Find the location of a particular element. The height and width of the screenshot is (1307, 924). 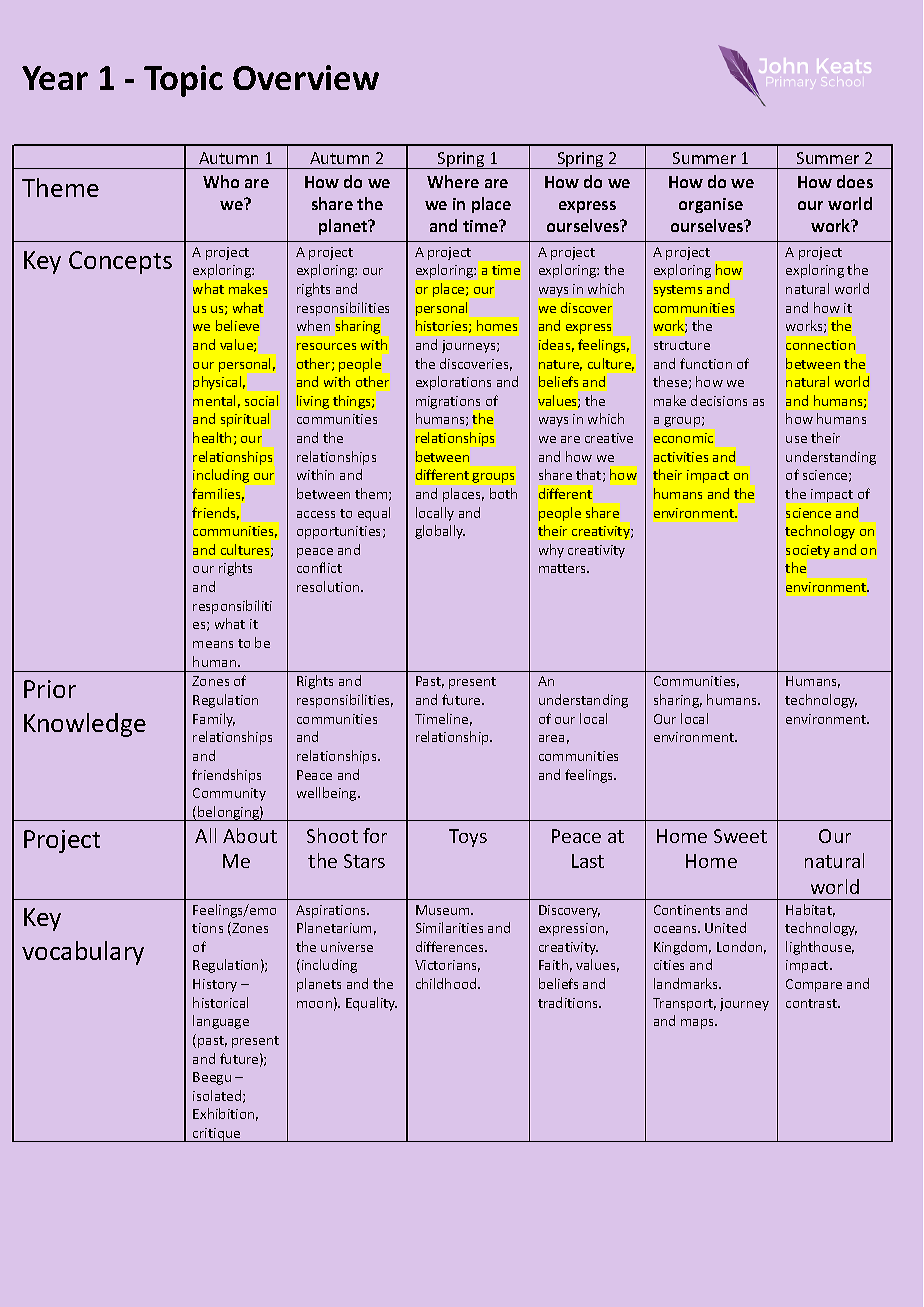

Topic is located at coordinates (183, 81).
